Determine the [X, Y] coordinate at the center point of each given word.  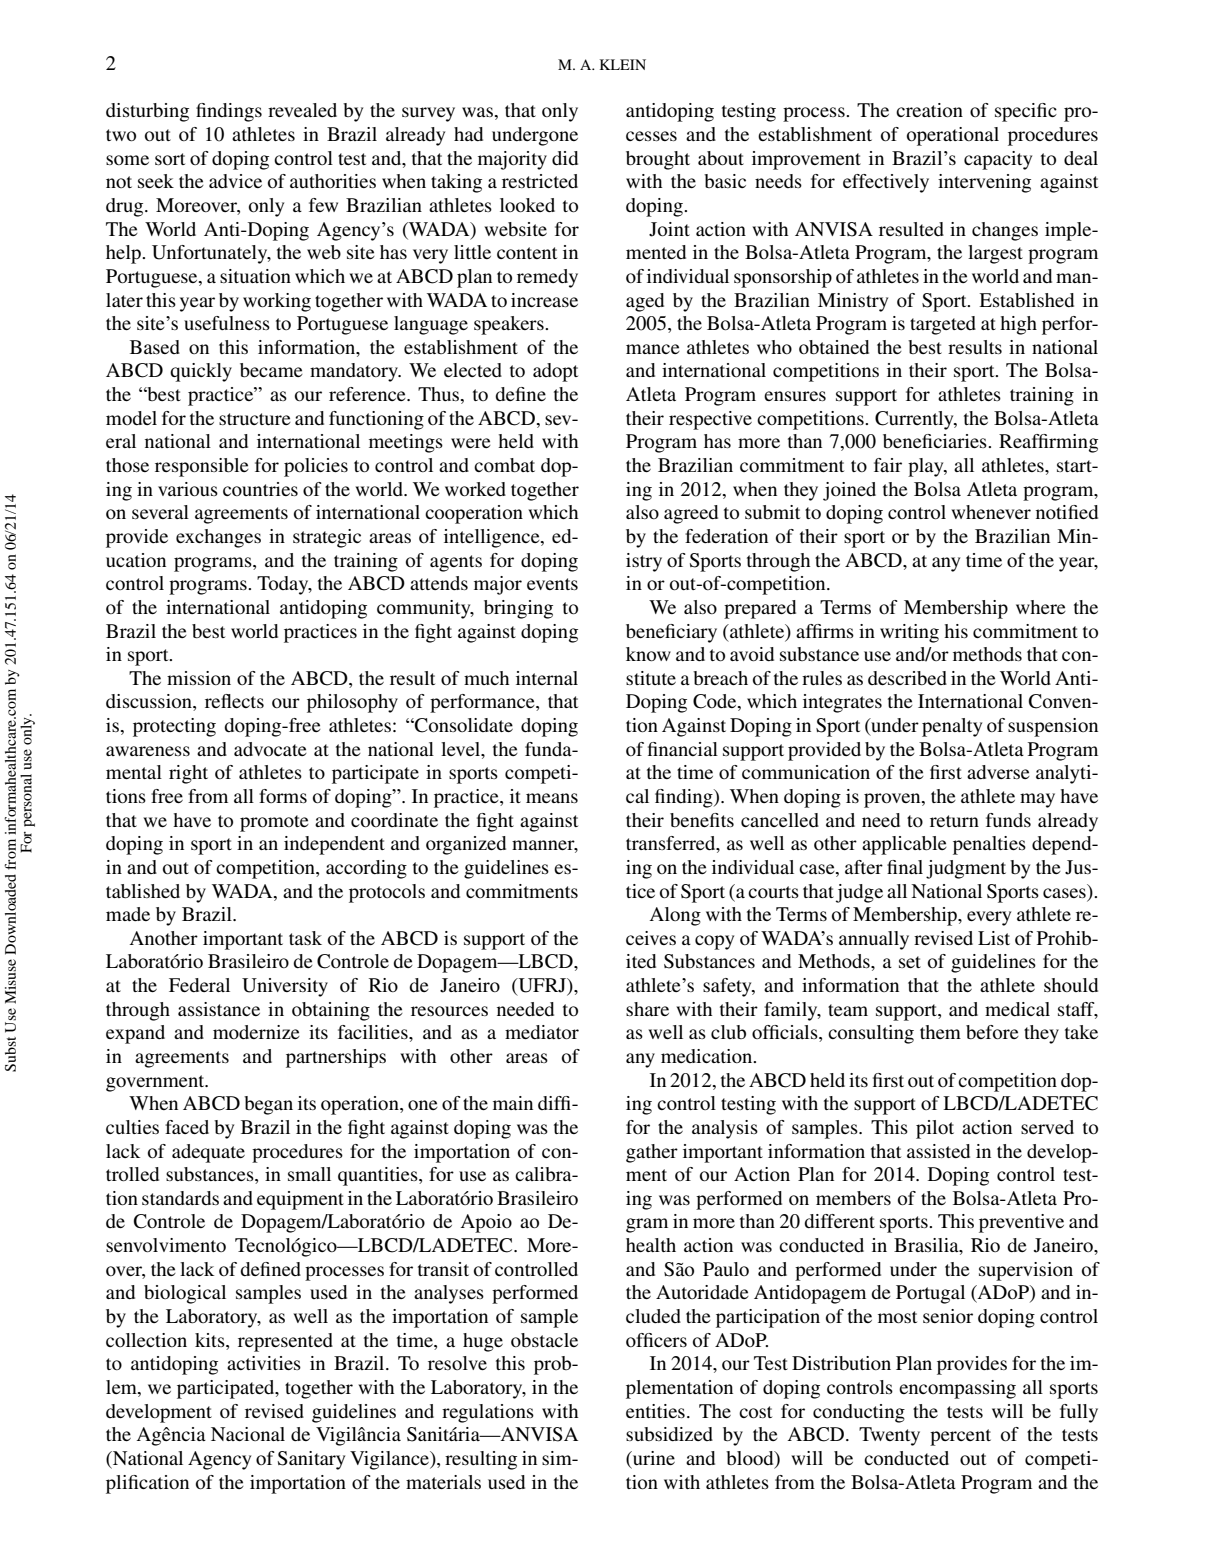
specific [1026, 112]
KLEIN [623, 64]
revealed [302, 110]
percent [960, 1437]
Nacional [248, 1434]
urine [653, 1458]
